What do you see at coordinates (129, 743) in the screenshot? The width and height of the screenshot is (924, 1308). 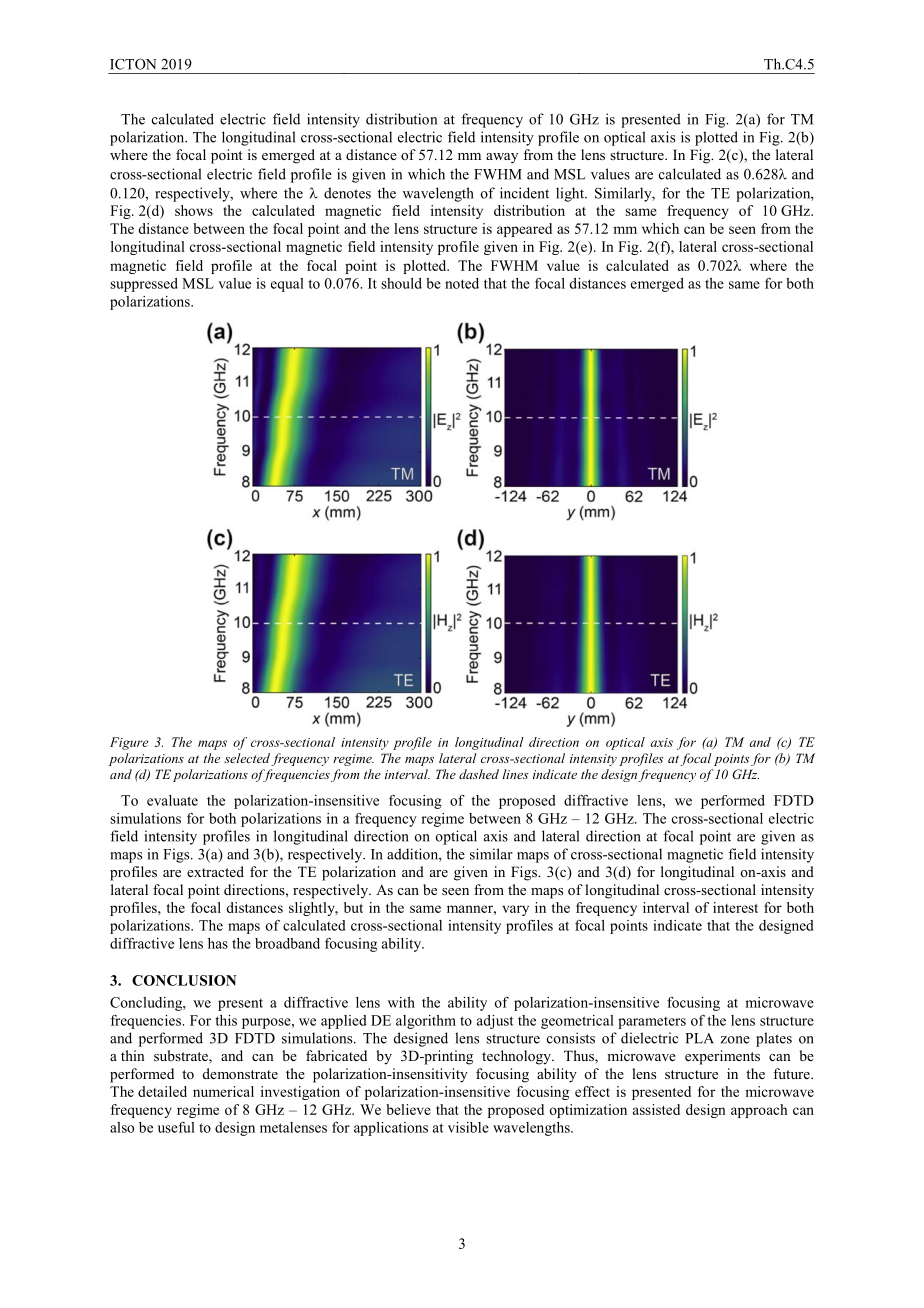 I see `Figure` at bounding box center [129, 743].
